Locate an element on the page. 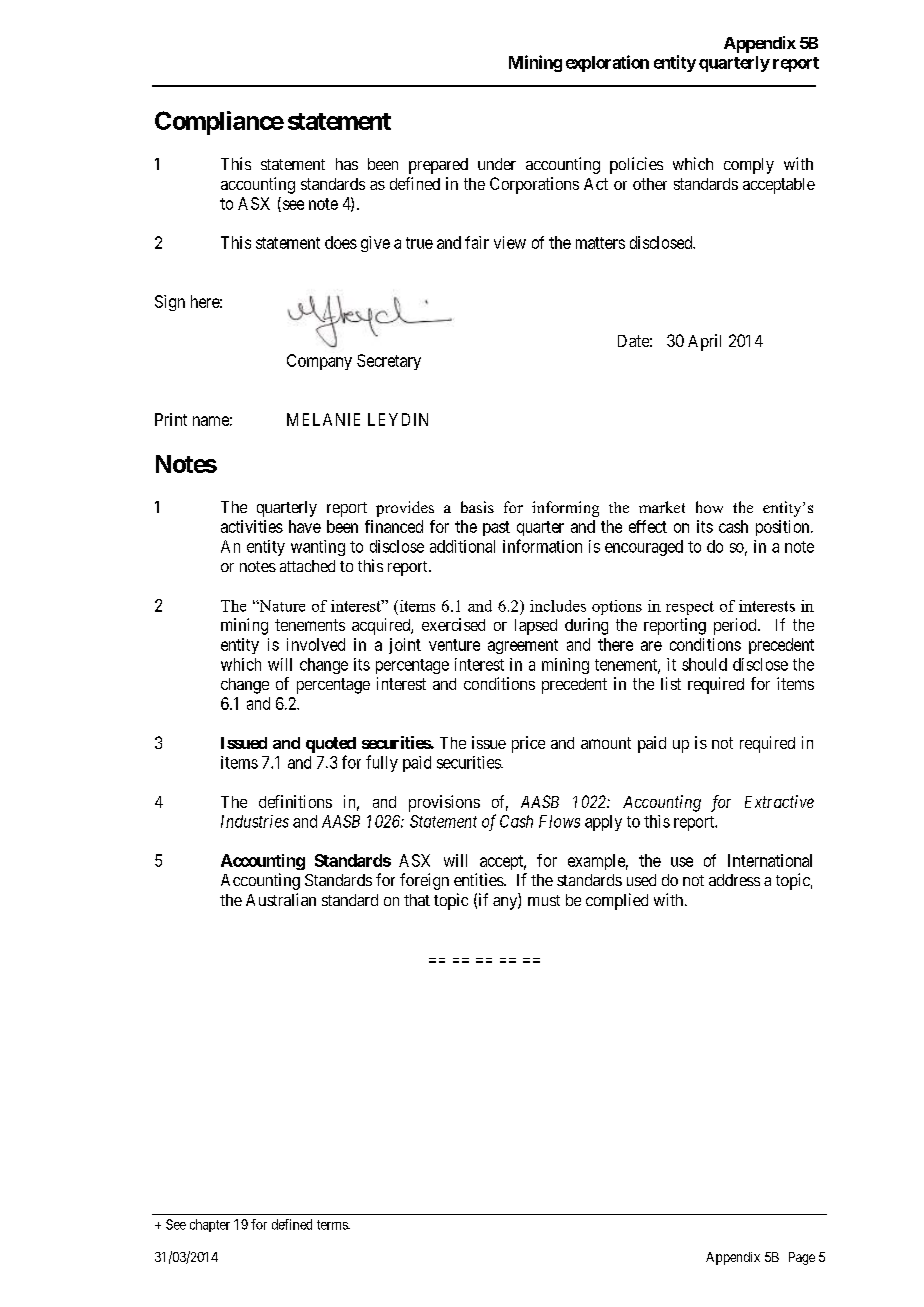 The width and height of the document is (924, 1307). has is located at coordinates (347, 164).
